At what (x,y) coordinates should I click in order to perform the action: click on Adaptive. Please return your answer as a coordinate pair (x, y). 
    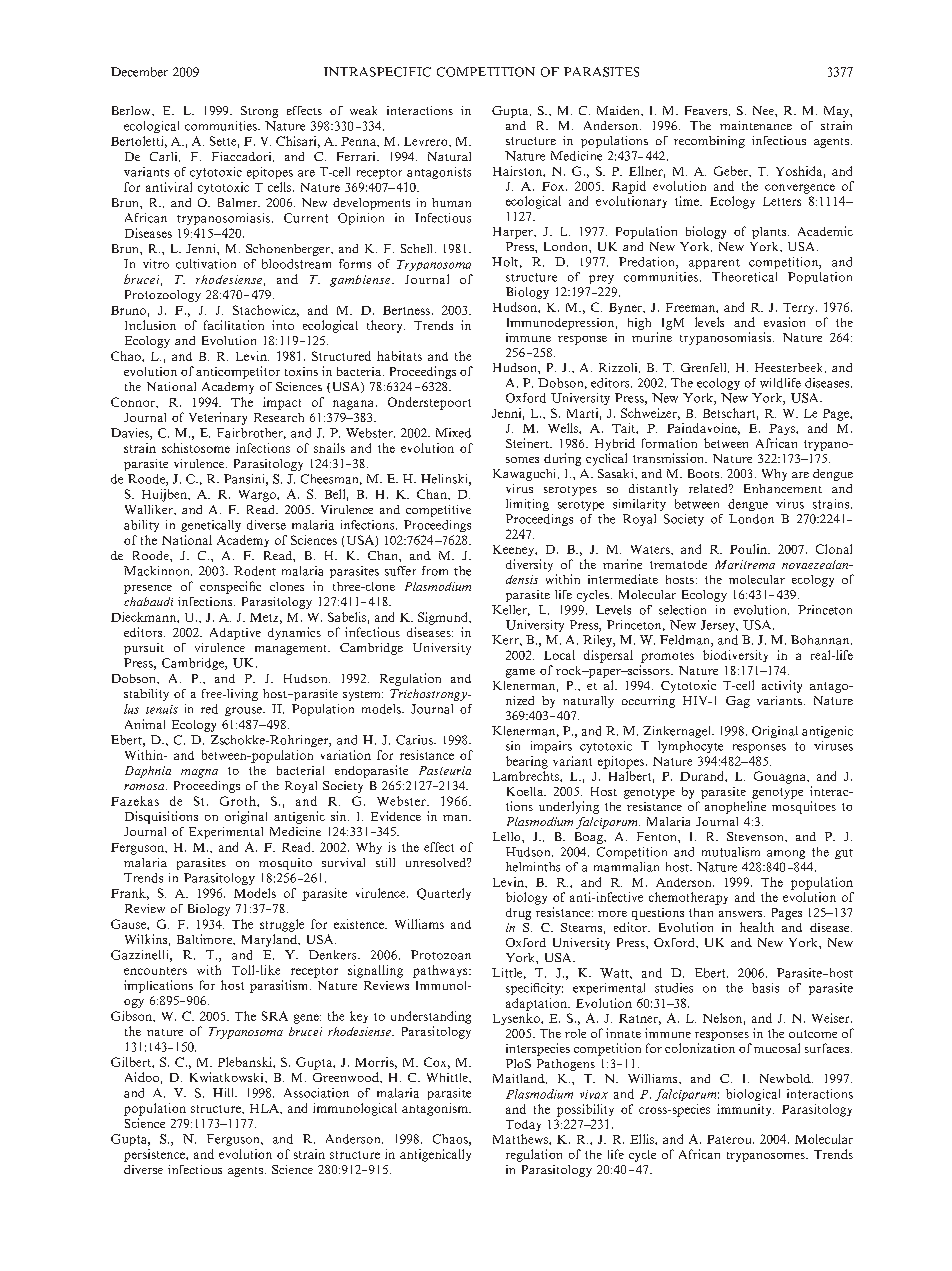
    Looking at the image, I should click on (235, 634).
